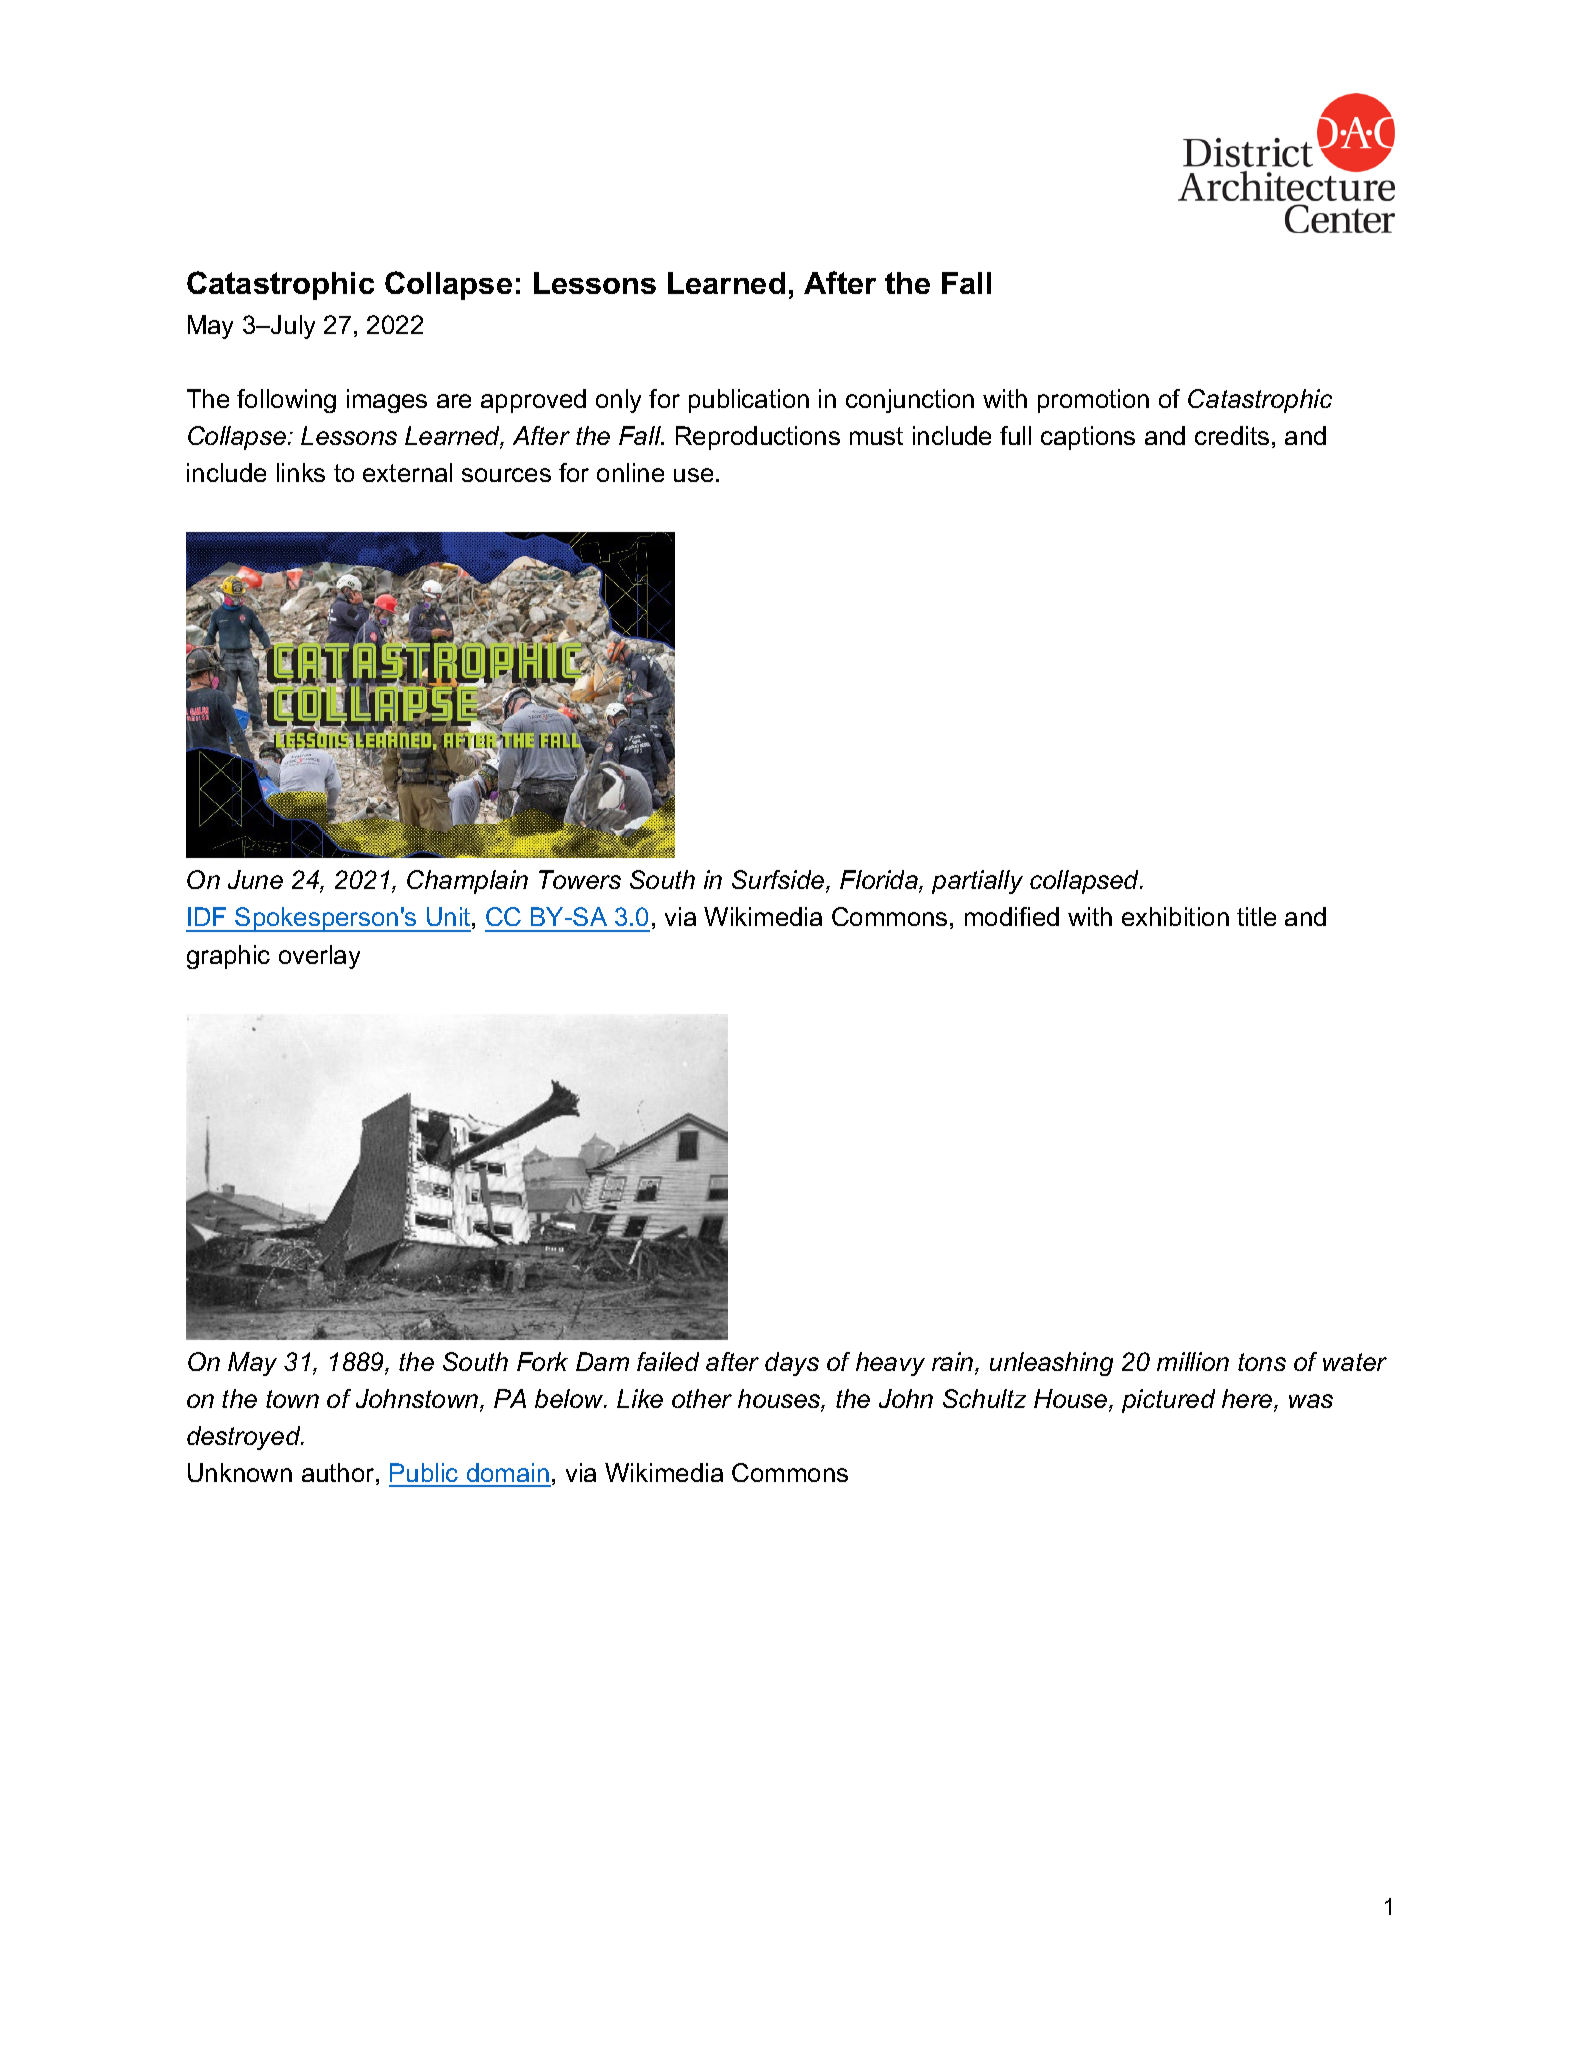  Describe the element at coordinates (880, 881) in the screenshot. I see `Florida` at that location.
